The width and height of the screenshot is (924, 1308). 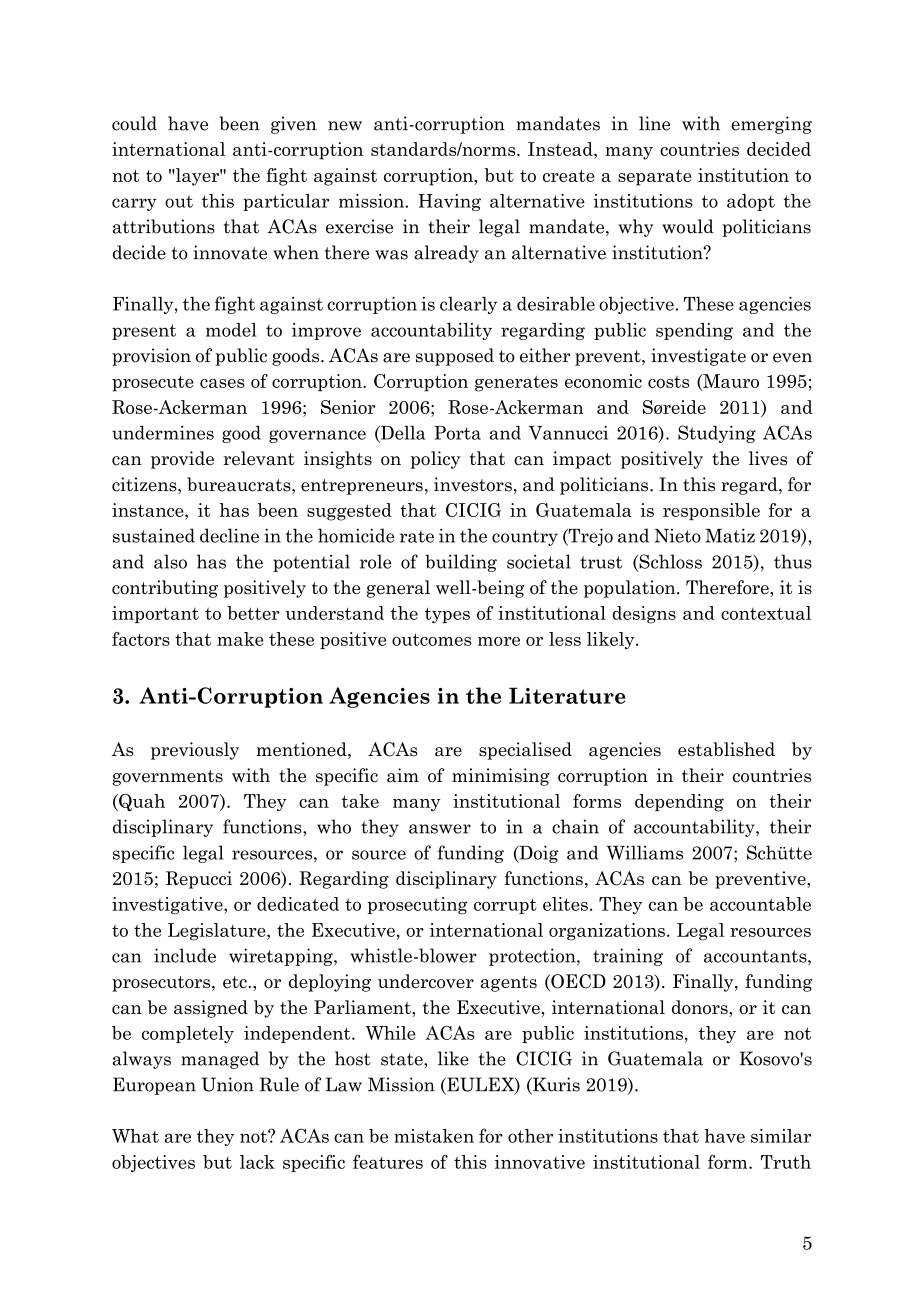 I want to click on other, so click(x=530, y=1136).
